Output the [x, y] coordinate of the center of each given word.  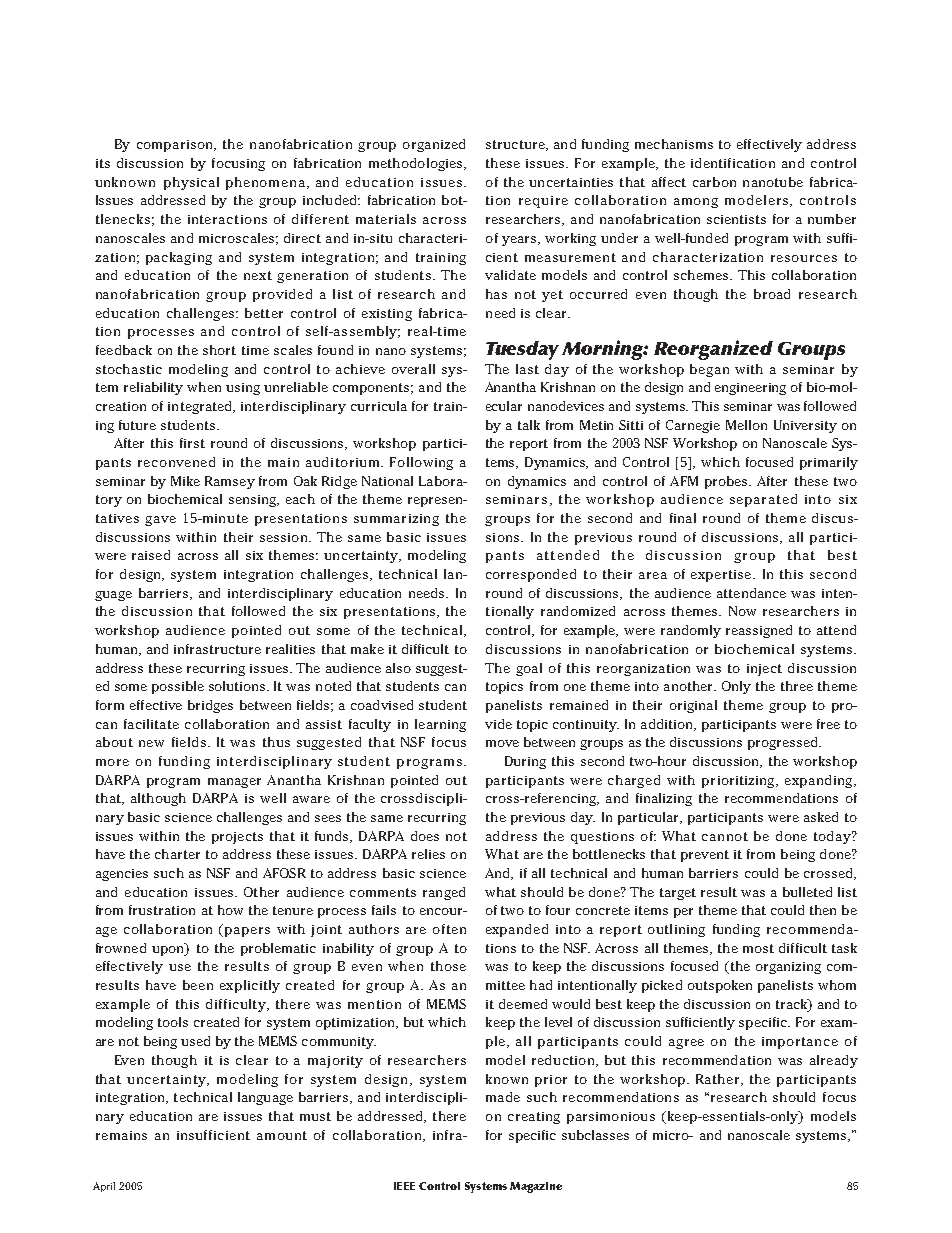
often [449, 929]
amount [282, 1135]
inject [764, 670]
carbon [714, 182]
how [230, 910]
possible [178, 687]
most [758, 948]
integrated [201, 407]
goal [529, 669]
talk [529, 425]
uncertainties [571, 182]
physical [191, 183]
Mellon [746, 425]
